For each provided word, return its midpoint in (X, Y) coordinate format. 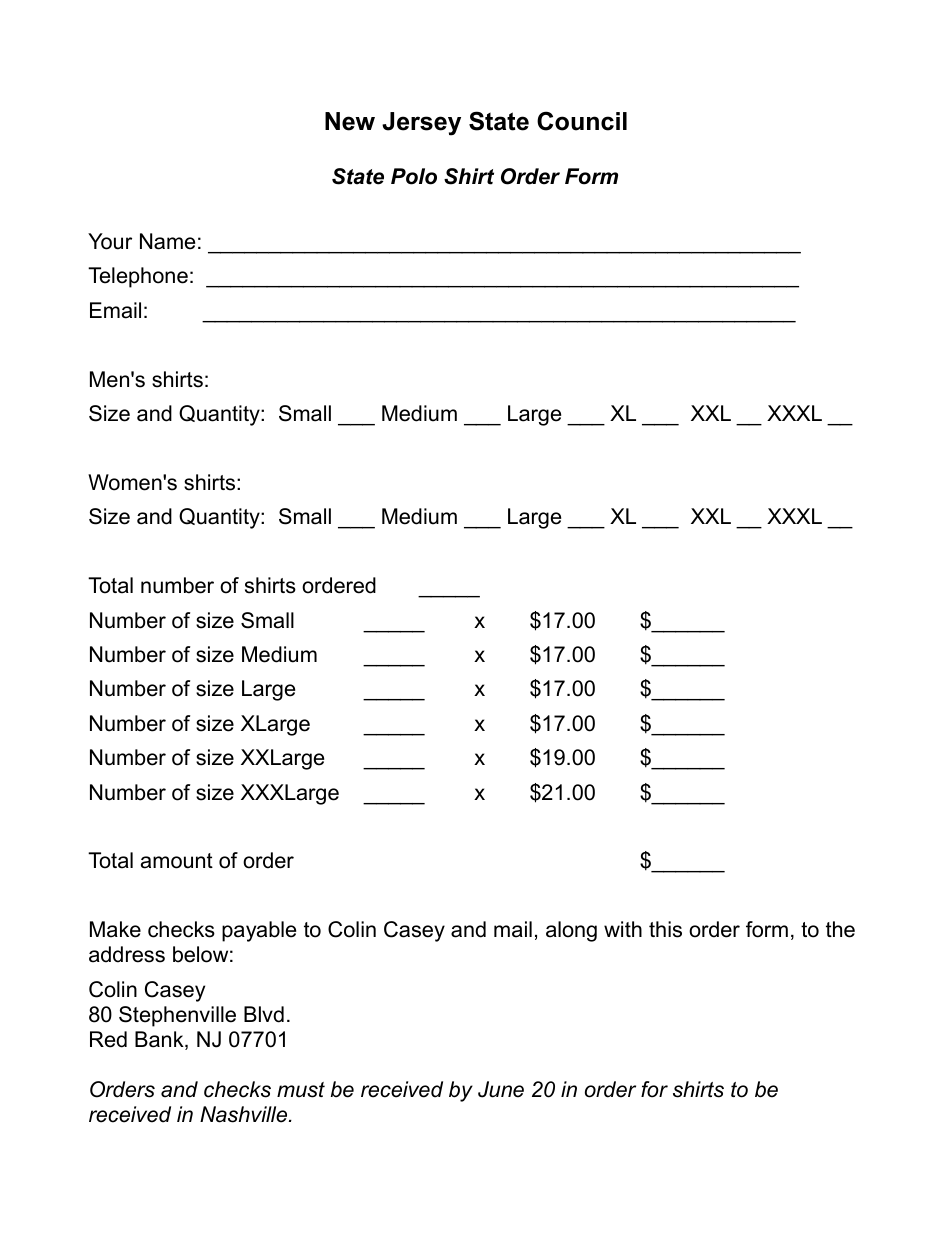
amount (177, 861)
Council (582, 121)
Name (167, 241)
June (501, 1089)
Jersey (421, 124)
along (571, 931)
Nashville (245, 1114)
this (665, 929)
